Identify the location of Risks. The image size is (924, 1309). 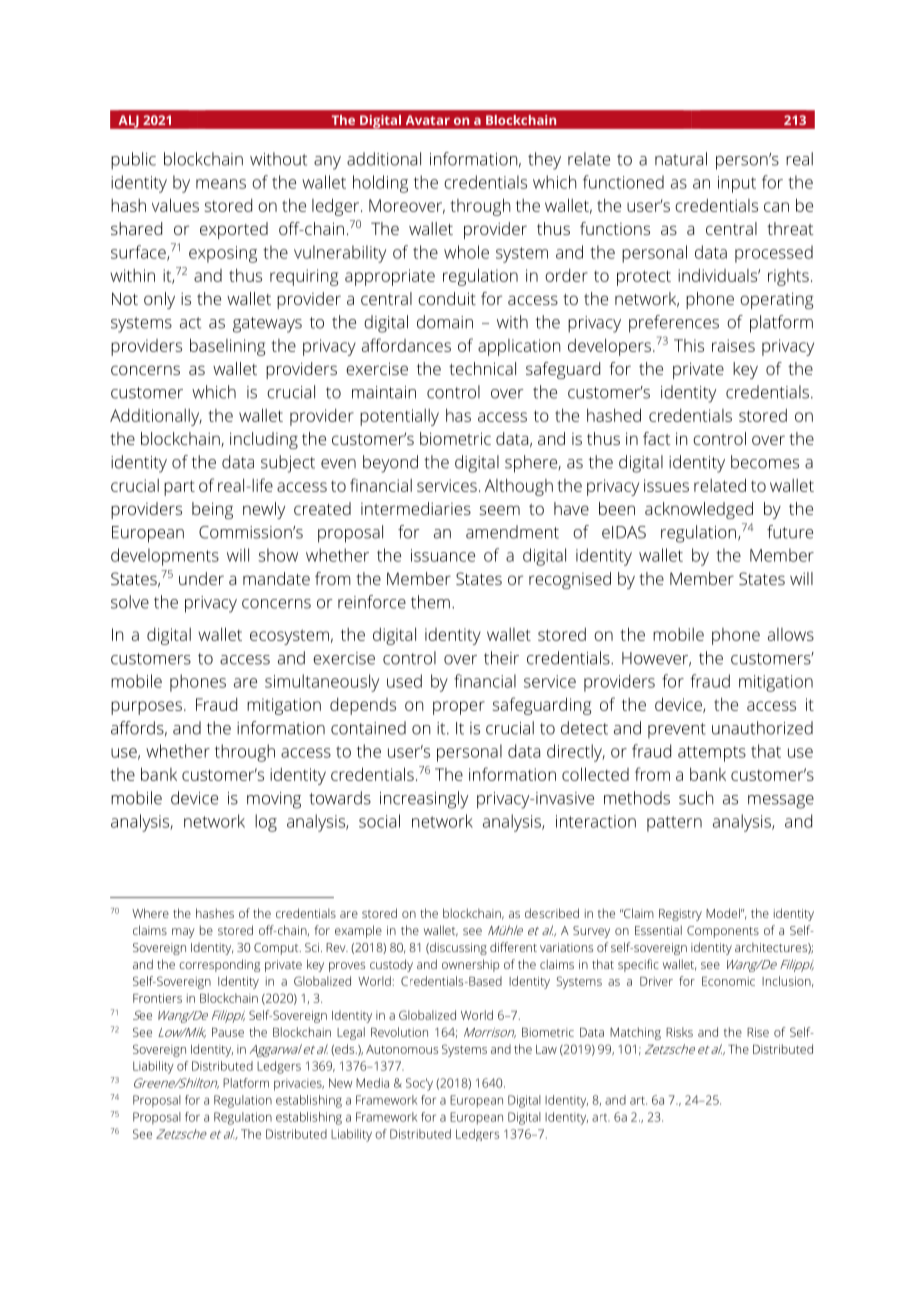
(679, 1032).
